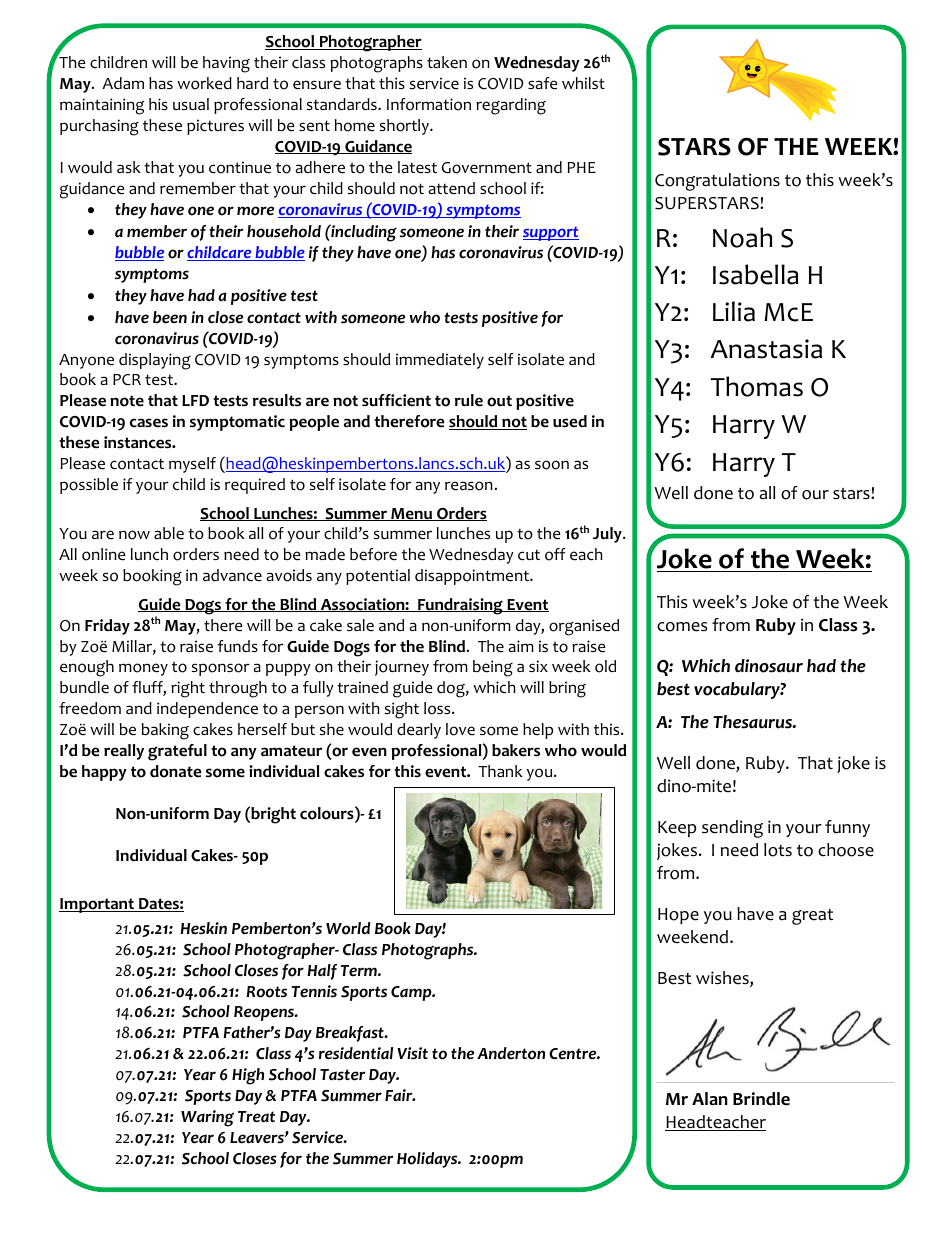  What do you see at coordinates (191, 104) in the screenshot?
I see `usual` at bounding box center [191, 104].
